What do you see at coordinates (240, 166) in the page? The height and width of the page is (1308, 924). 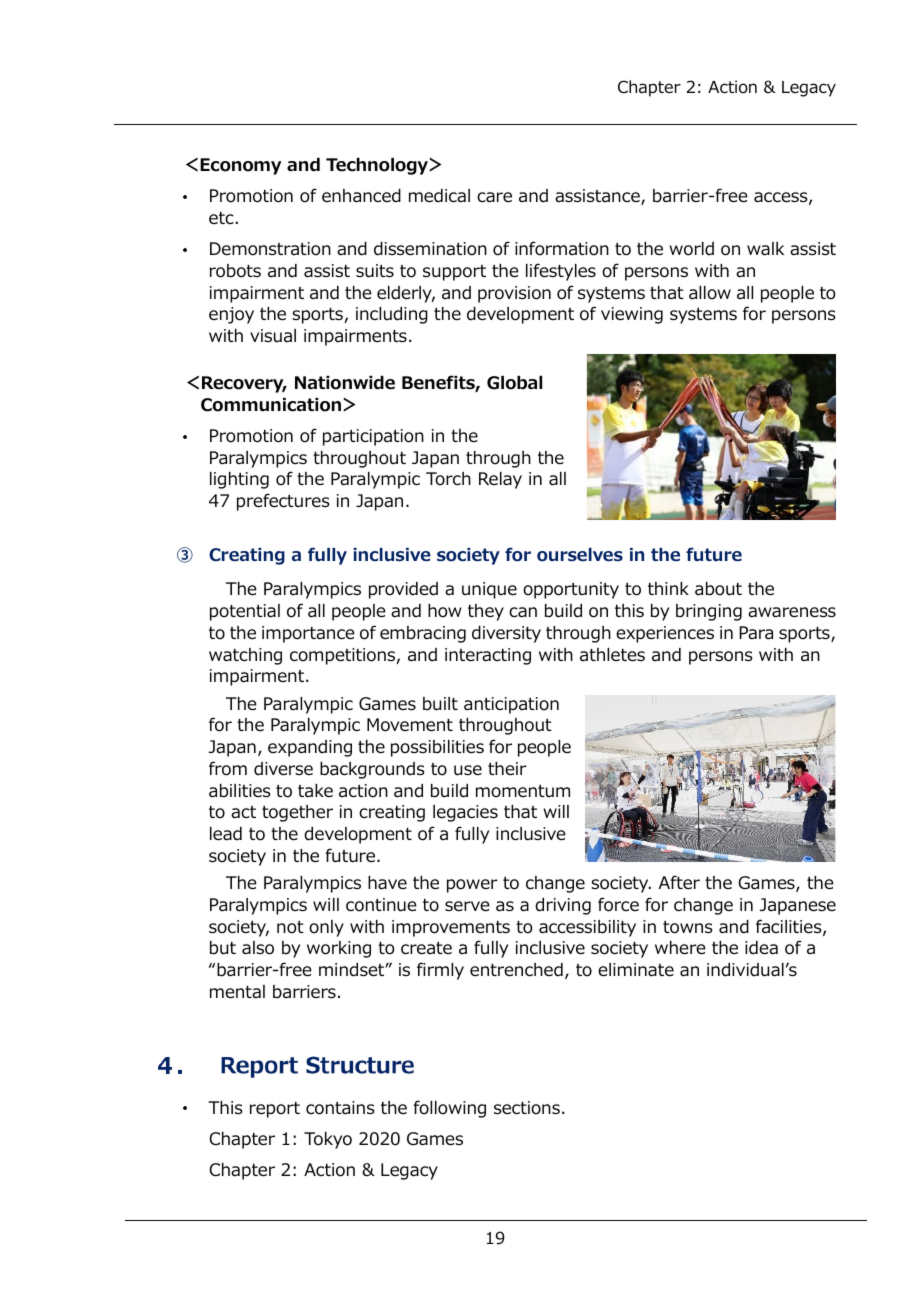 I see `Economy` at bounding box center [240, 166].
